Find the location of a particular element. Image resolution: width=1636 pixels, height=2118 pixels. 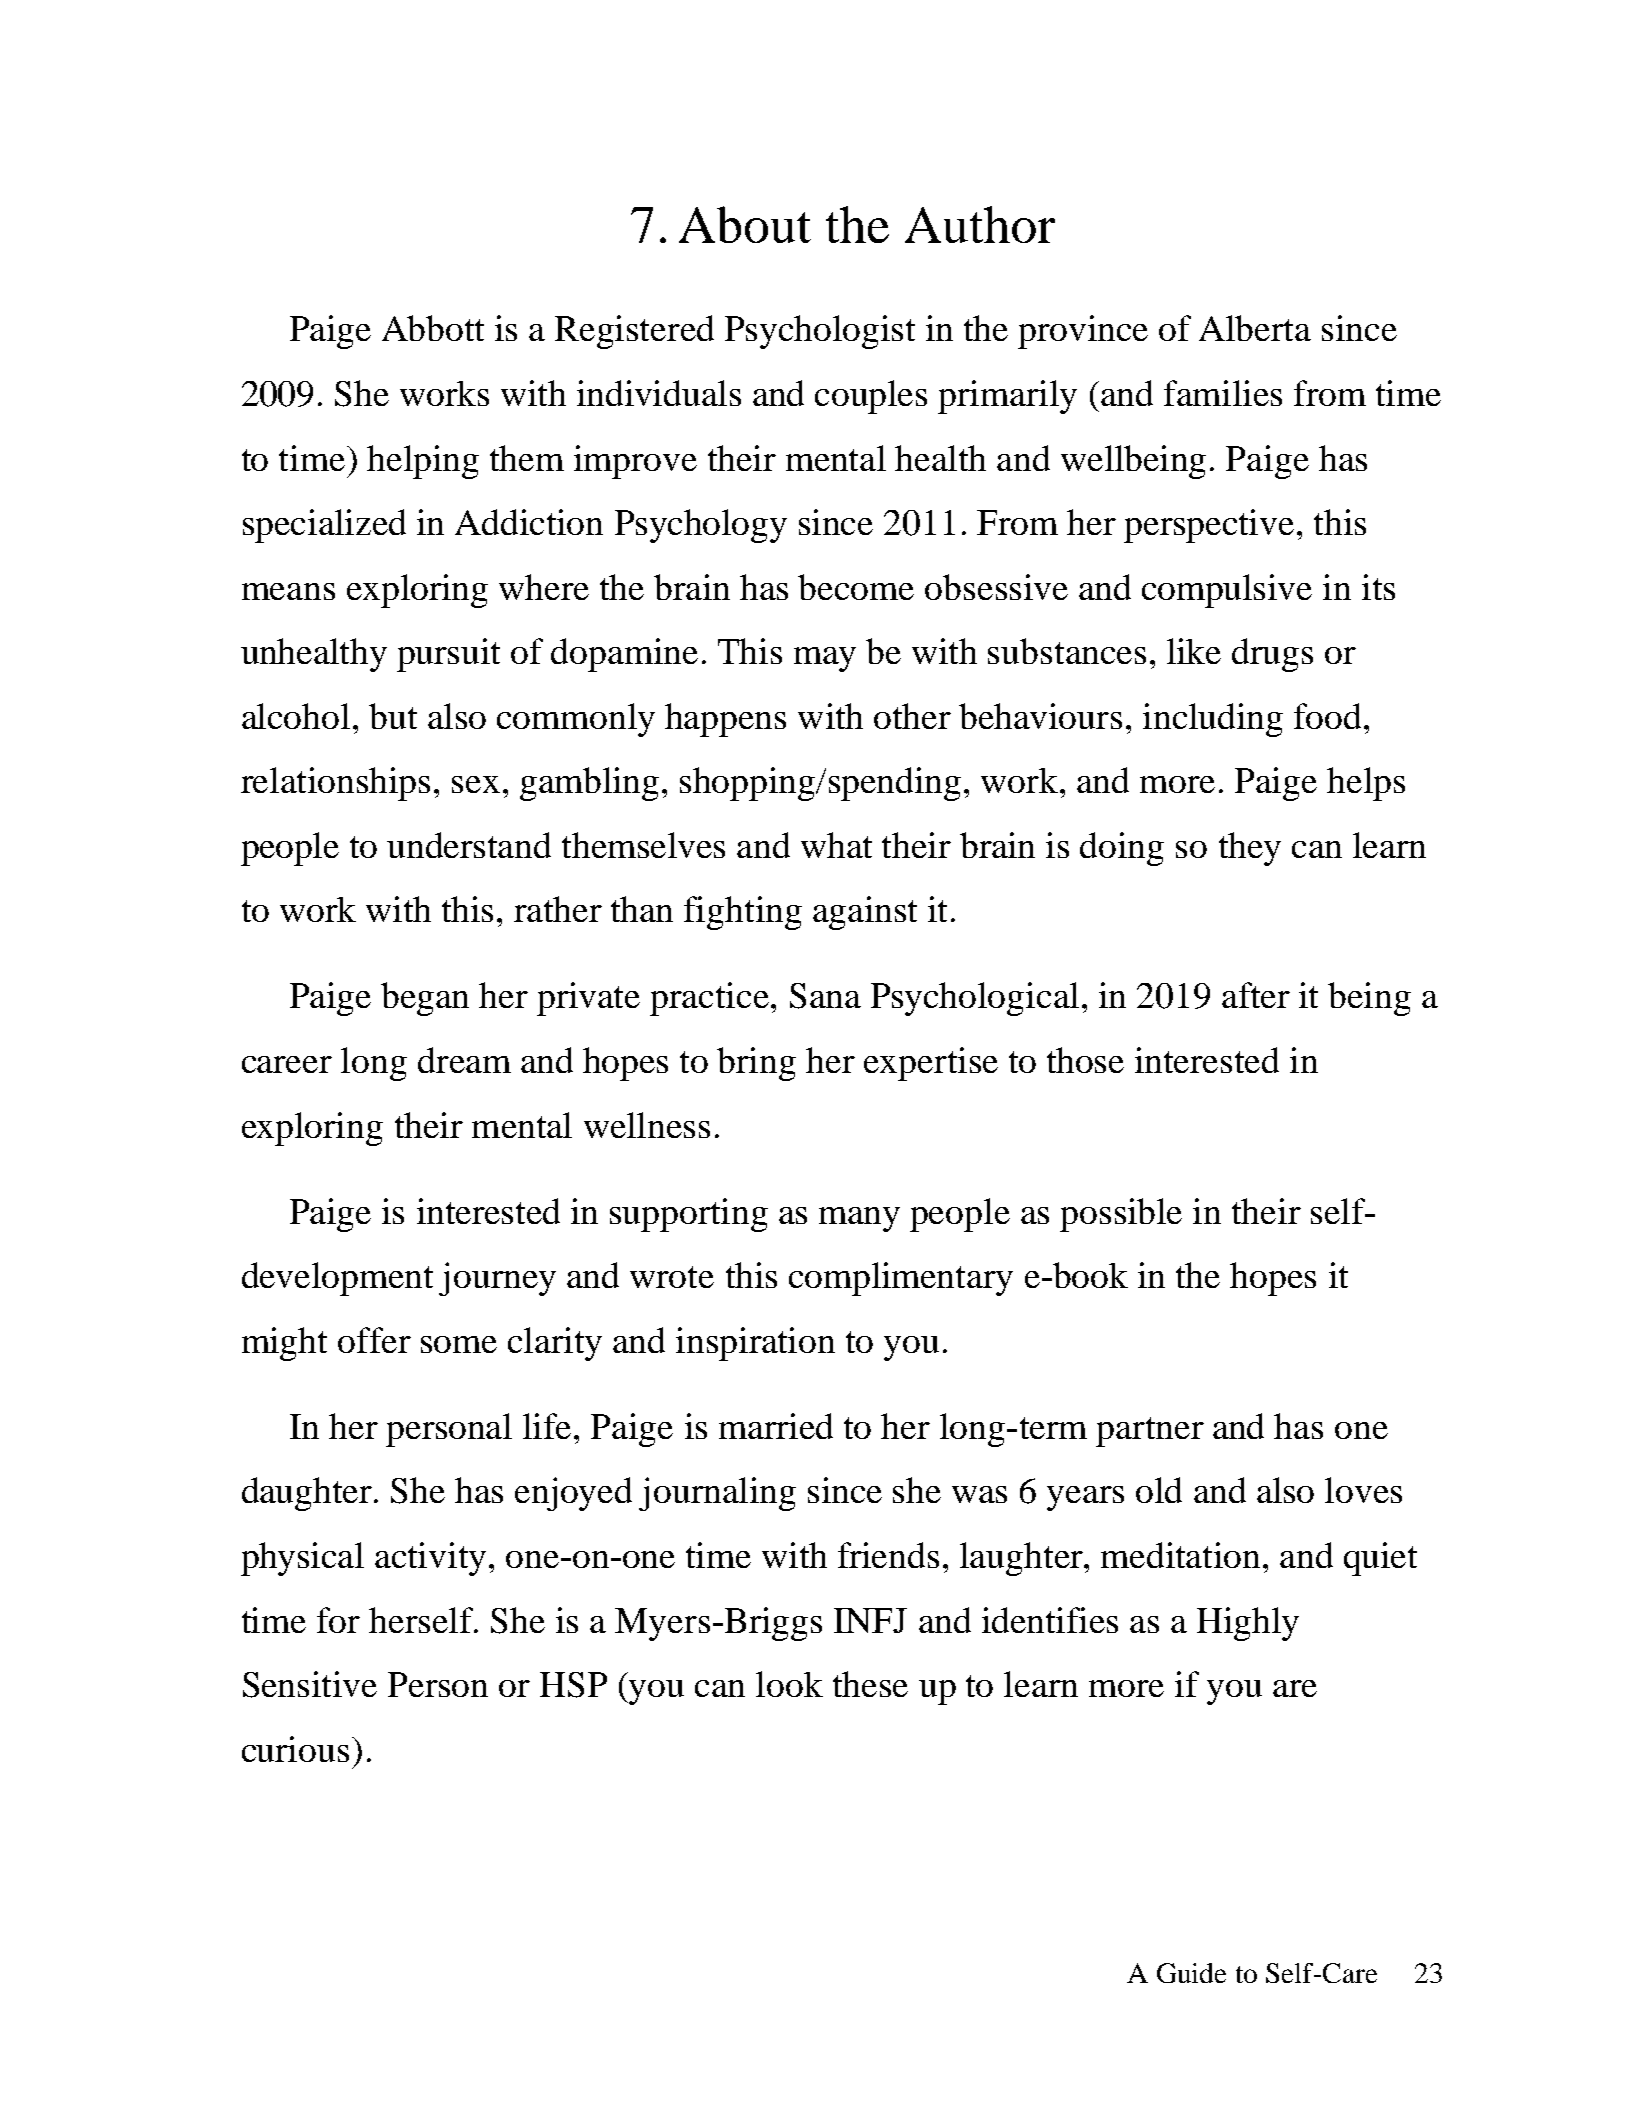

these is located at coordinates (870, 1684).
